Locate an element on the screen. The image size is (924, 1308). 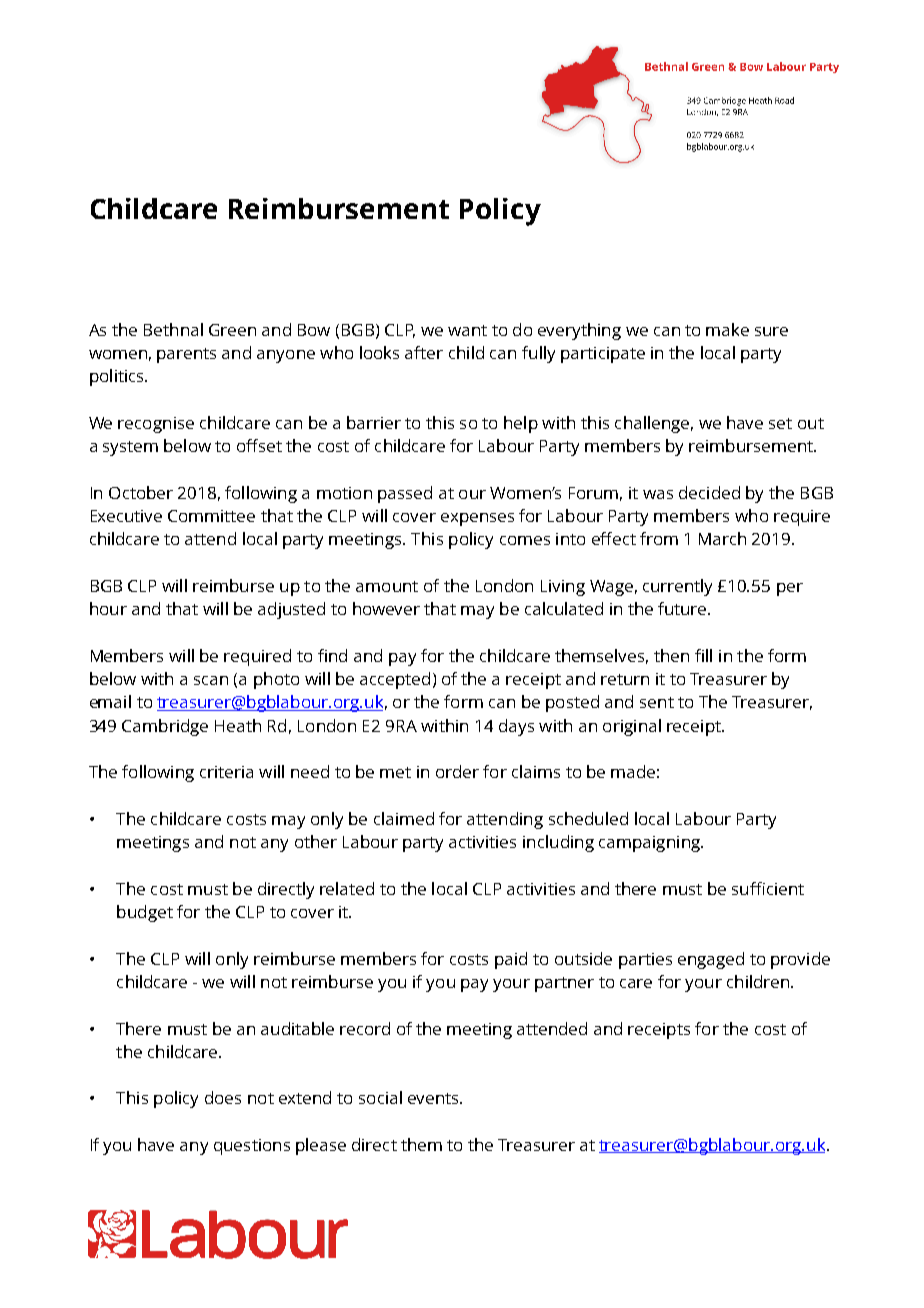
parents is located at coordinates (186, 355).
